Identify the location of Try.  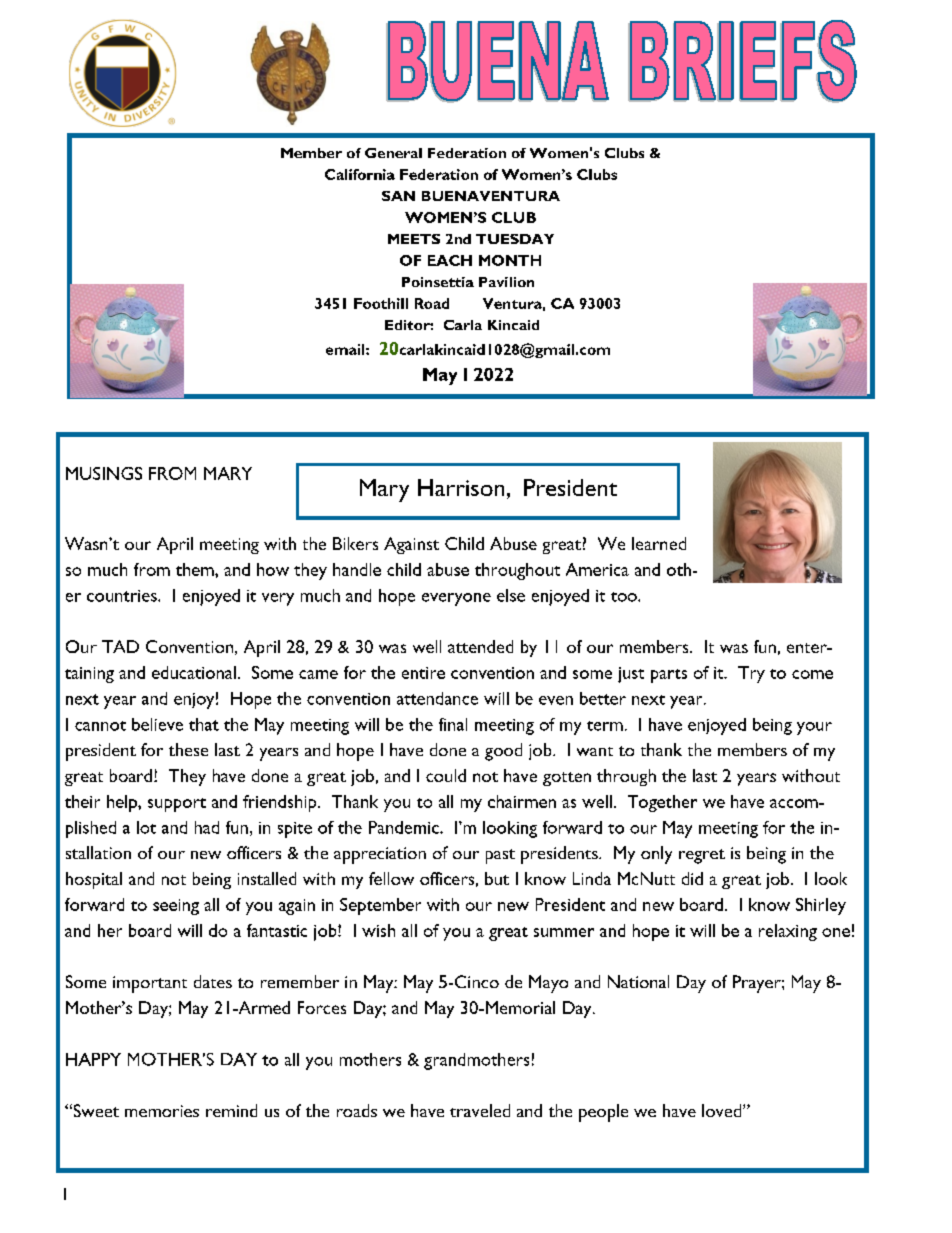
(751, 674).
